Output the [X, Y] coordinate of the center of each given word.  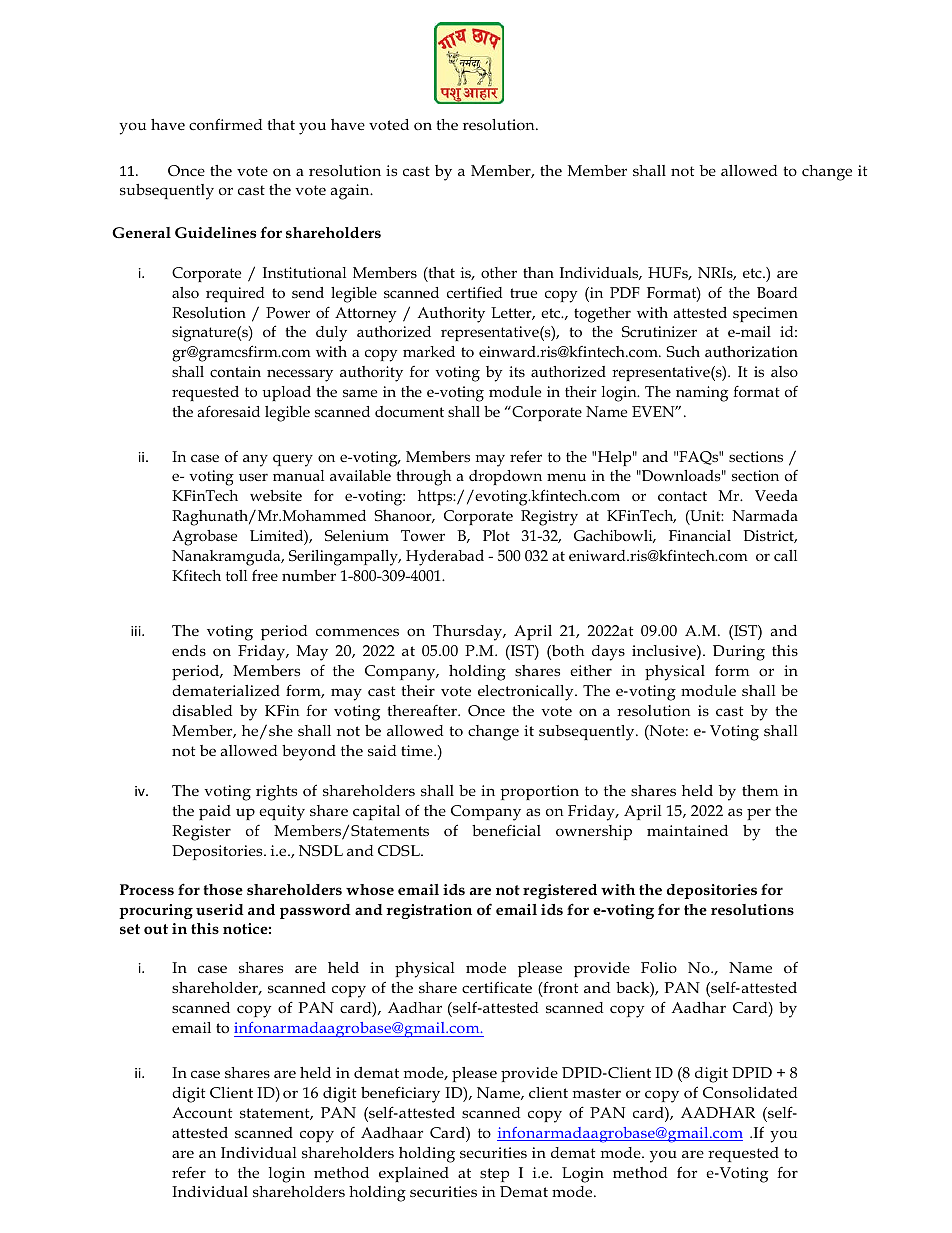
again [351, 192]
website [276, 496]
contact [682, 496]
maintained [687, 830]
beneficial [506, 830]
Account [202, 1112]
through [424, 478]
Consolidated [750, 1092]
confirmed [226, 124]
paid [215, 812]
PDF [625, 292]
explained [414, 1174]
